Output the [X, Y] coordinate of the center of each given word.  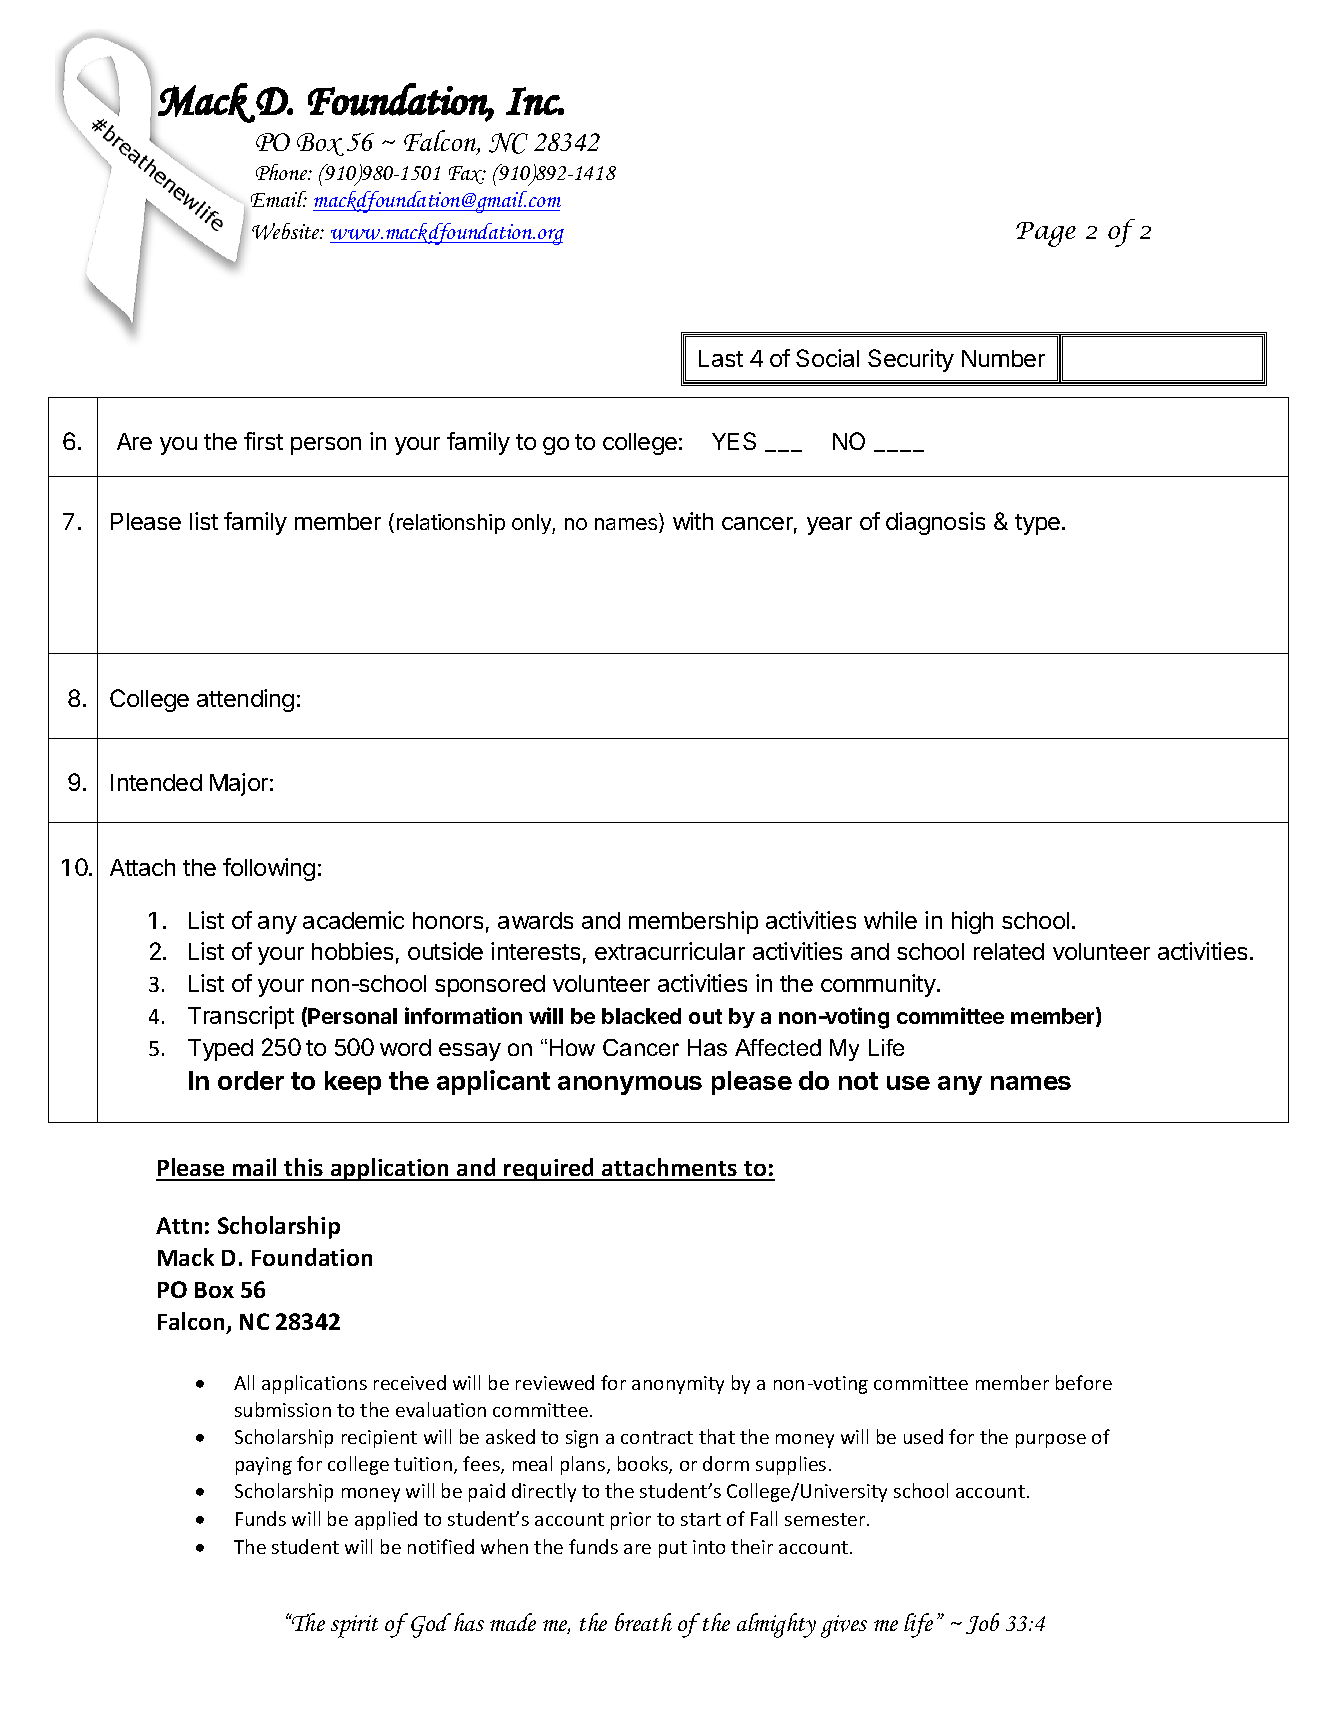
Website [287, 231]
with [693, 521]
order [251, 1080]
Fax [467, 175]
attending [245, 700]
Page [1046, 234]
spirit [354, 1626]
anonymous [630, 1085]
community [879, 985]
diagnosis [935, 523]
